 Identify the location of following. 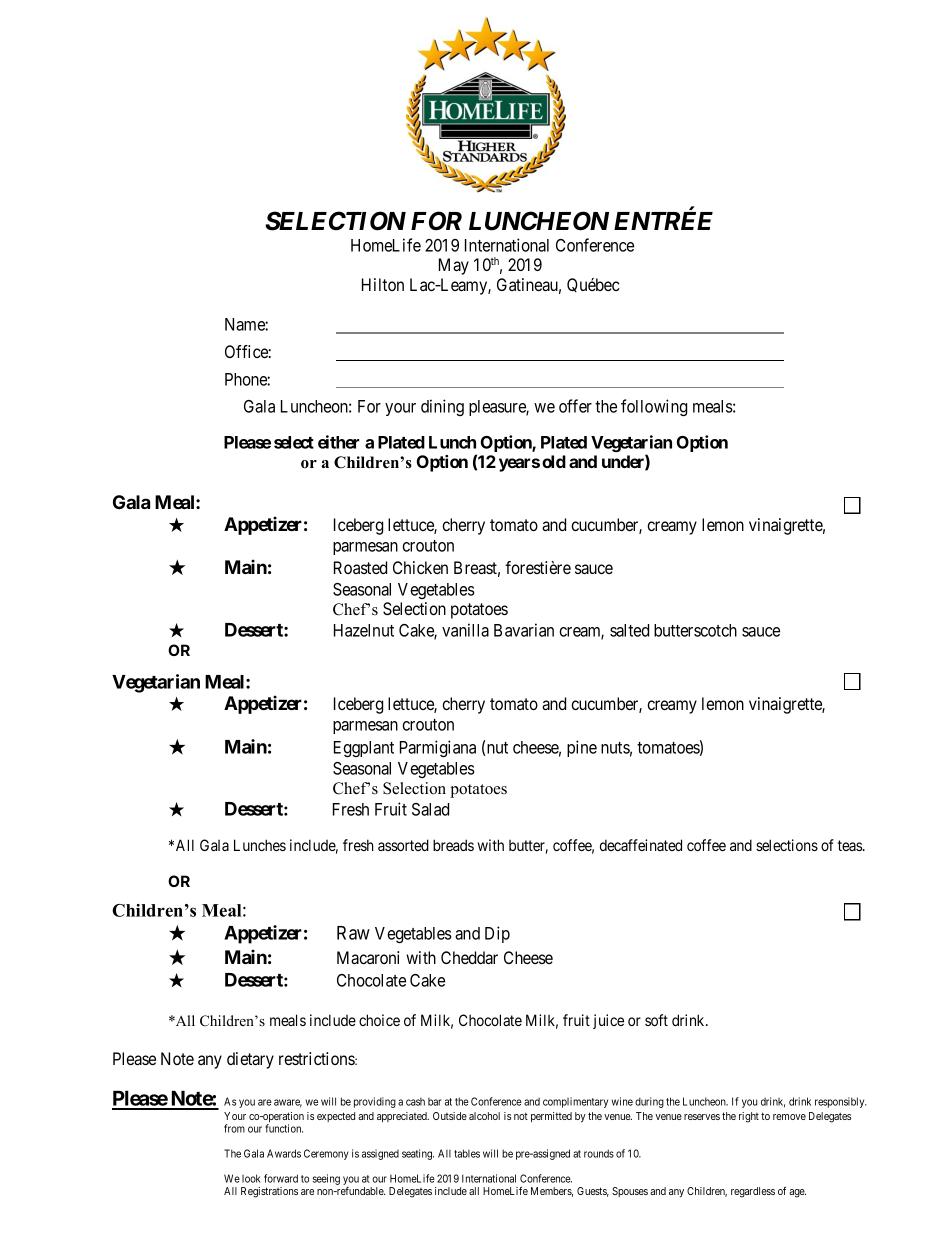
(654, 407).
